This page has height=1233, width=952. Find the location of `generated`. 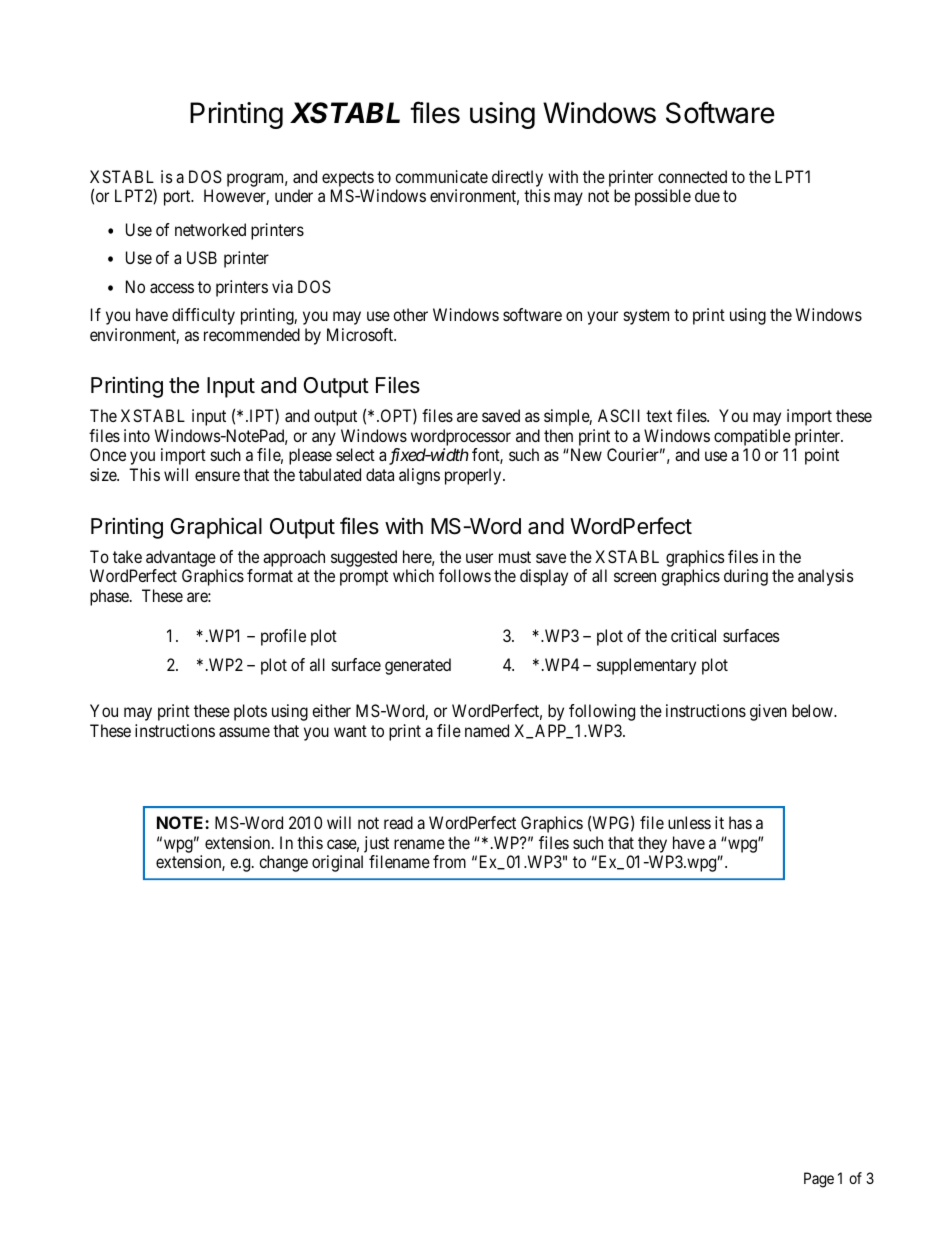

generated is located at coordinates (418, 666).
